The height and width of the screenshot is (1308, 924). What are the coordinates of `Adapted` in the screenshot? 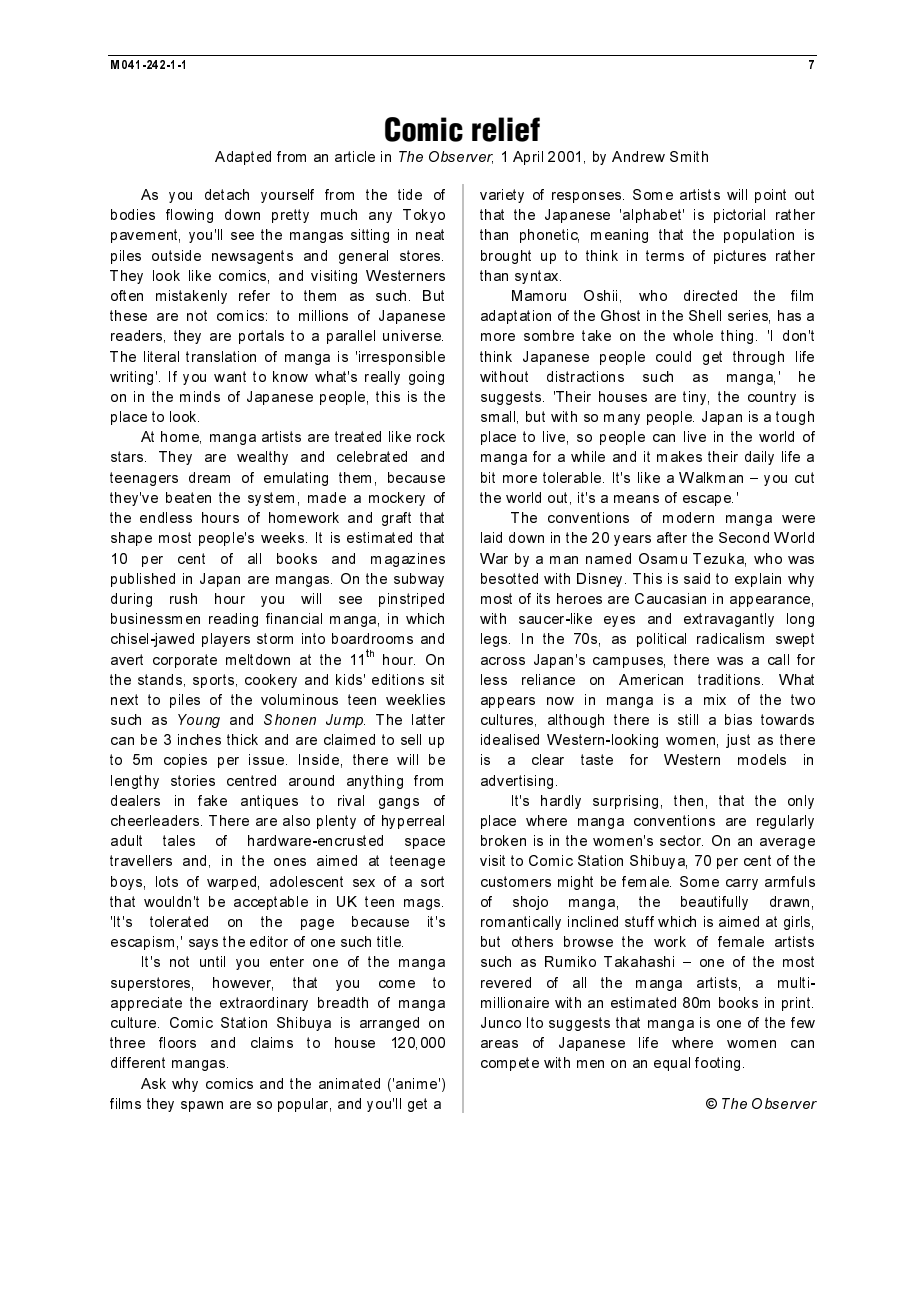 It's located at (243, 158).
